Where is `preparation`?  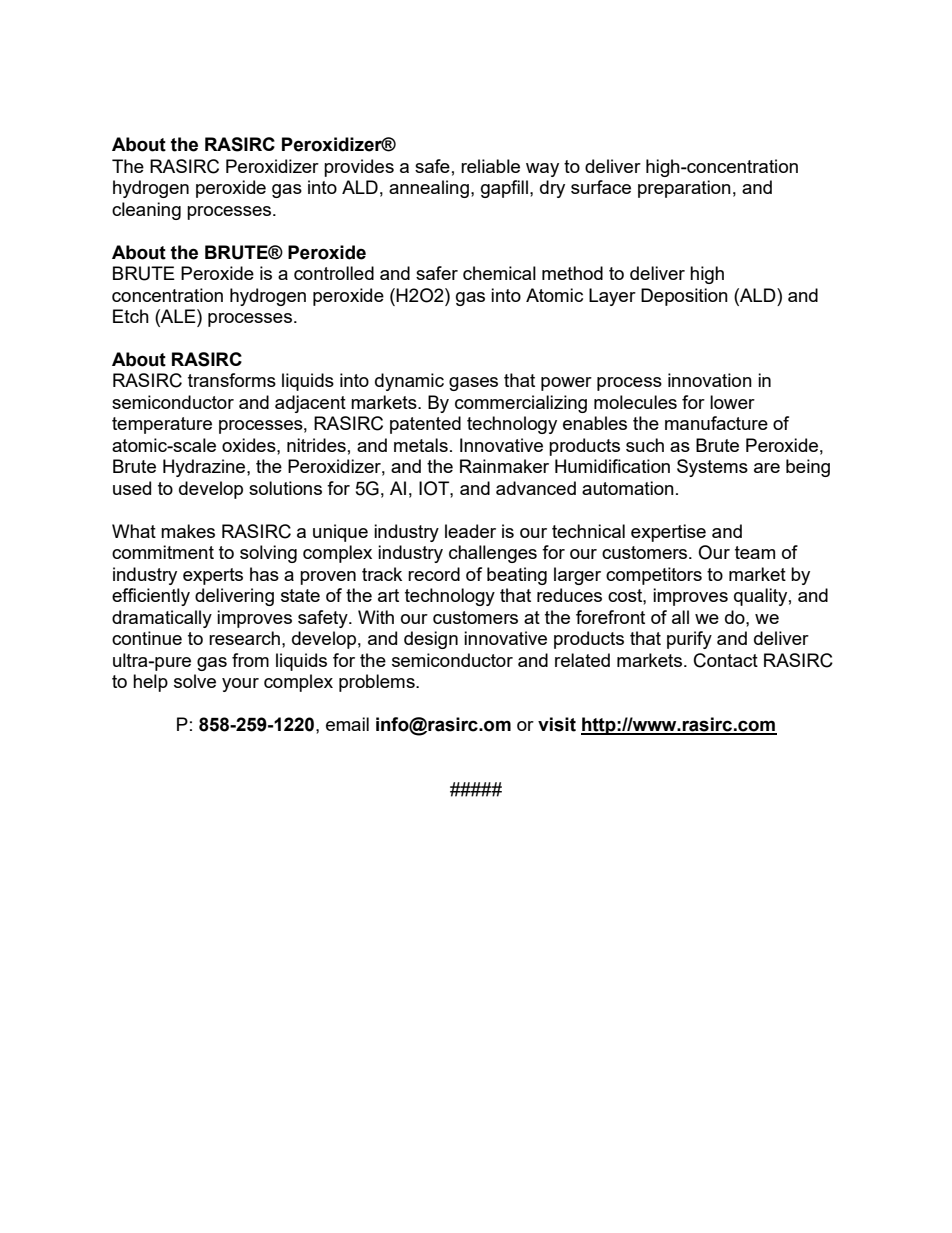
preparation is located at coordinates (684, 189).
